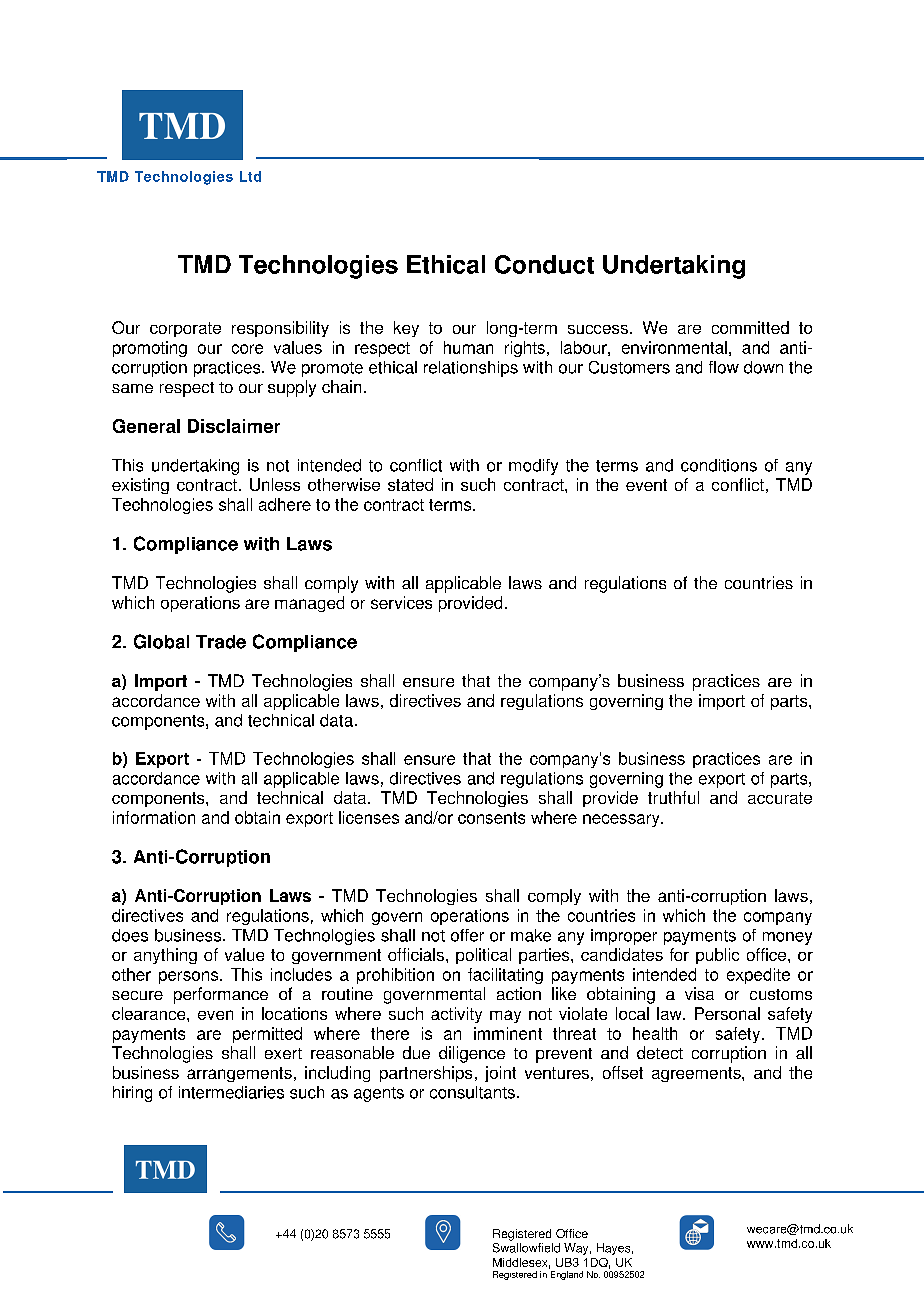 This page has height=1308, width=924. I want to click on consents, so click(491, 818).
